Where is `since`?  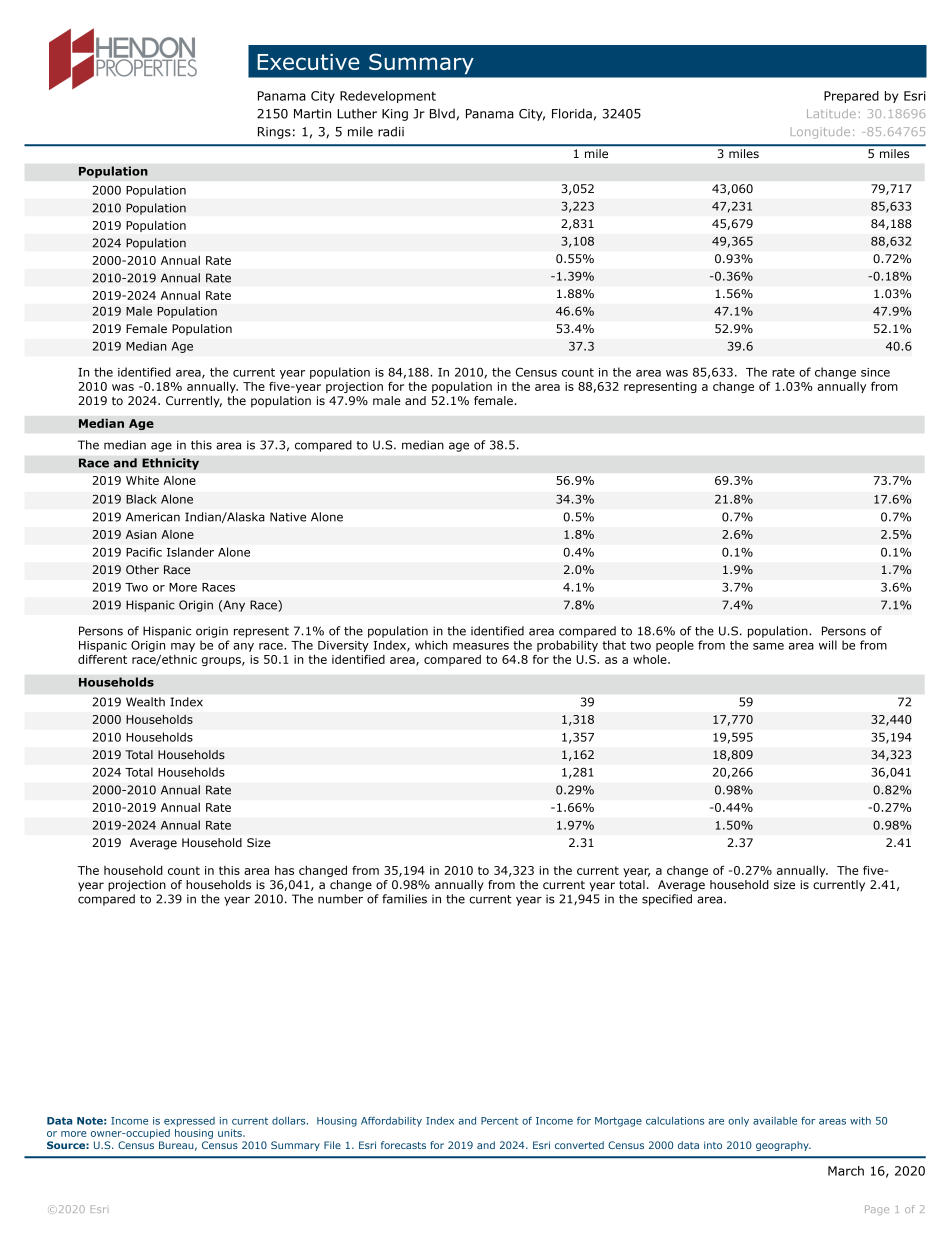
since is located at coordinates (875, 372).
